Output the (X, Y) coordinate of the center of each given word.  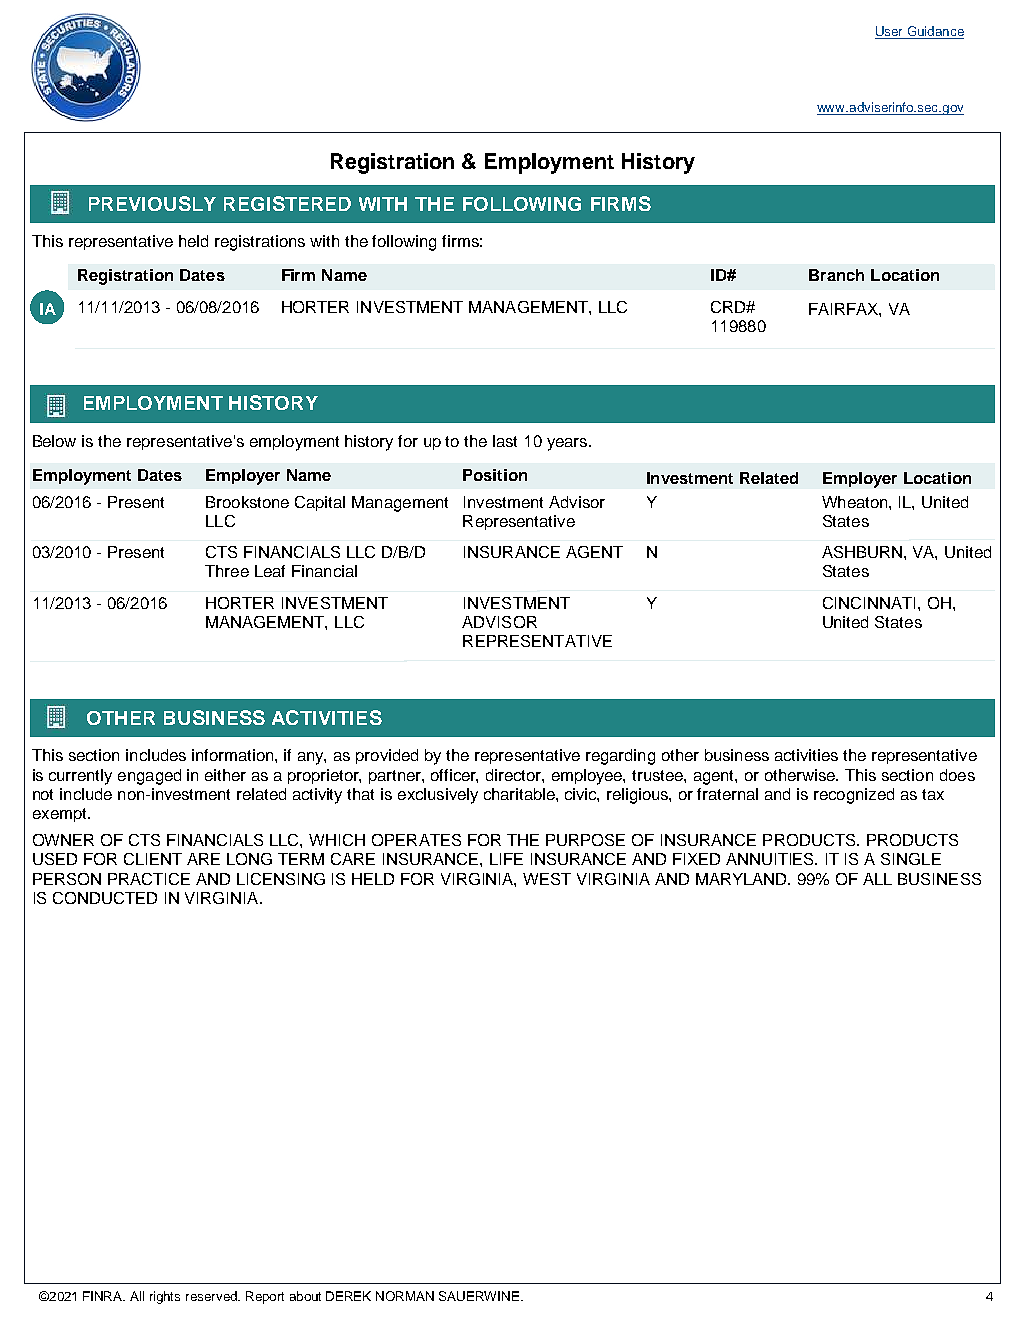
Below (54, 441)
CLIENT (153, 859)
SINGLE (911, 859)
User (890, 32)
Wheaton (856, 502)
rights (165, 1297)
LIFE (506, 859)
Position (495, 475)
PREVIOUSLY (152, 203)
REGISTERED (287, 203)
